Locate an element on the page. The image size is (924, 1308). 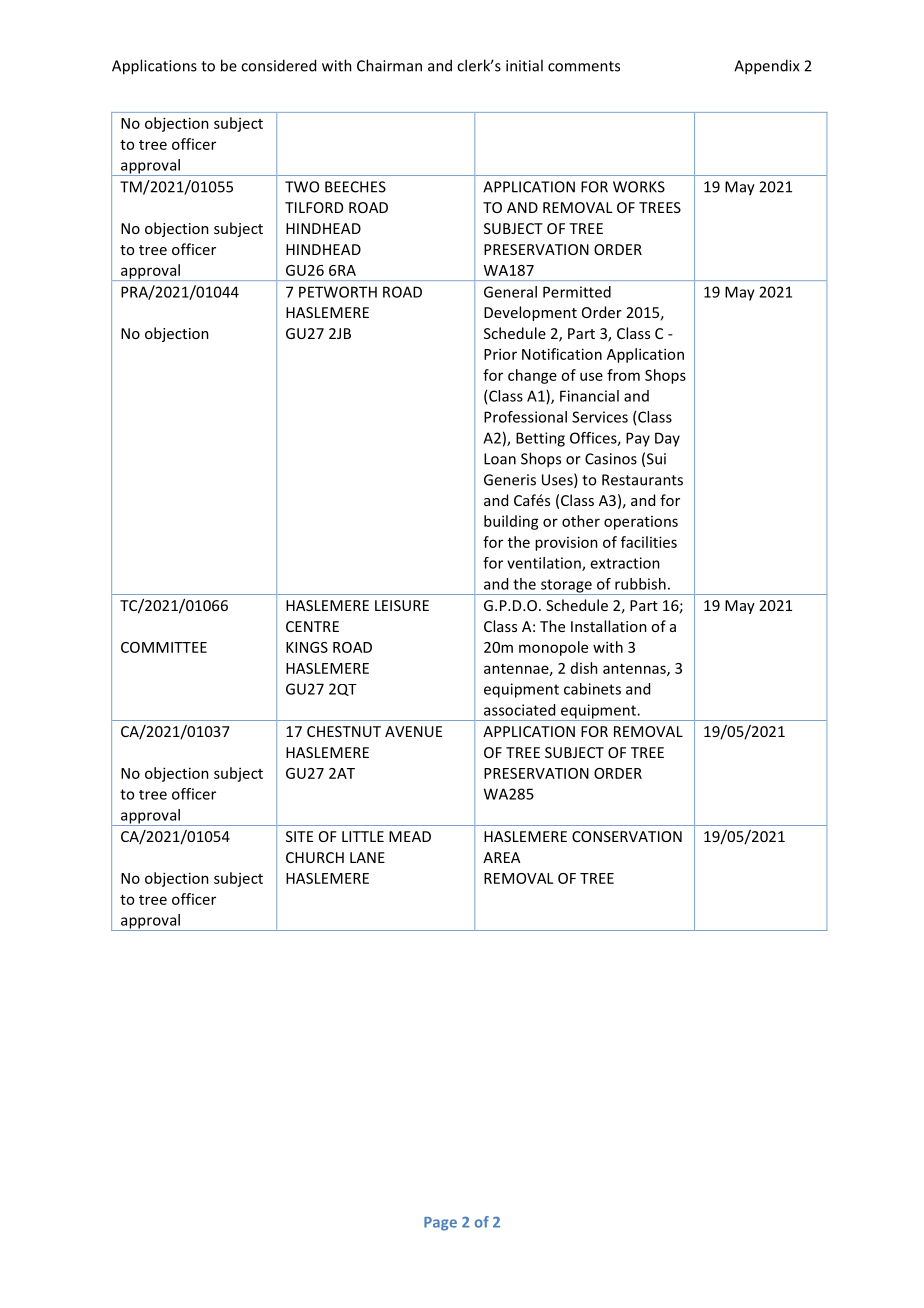
AREA is located at coordinates (501, 857).
